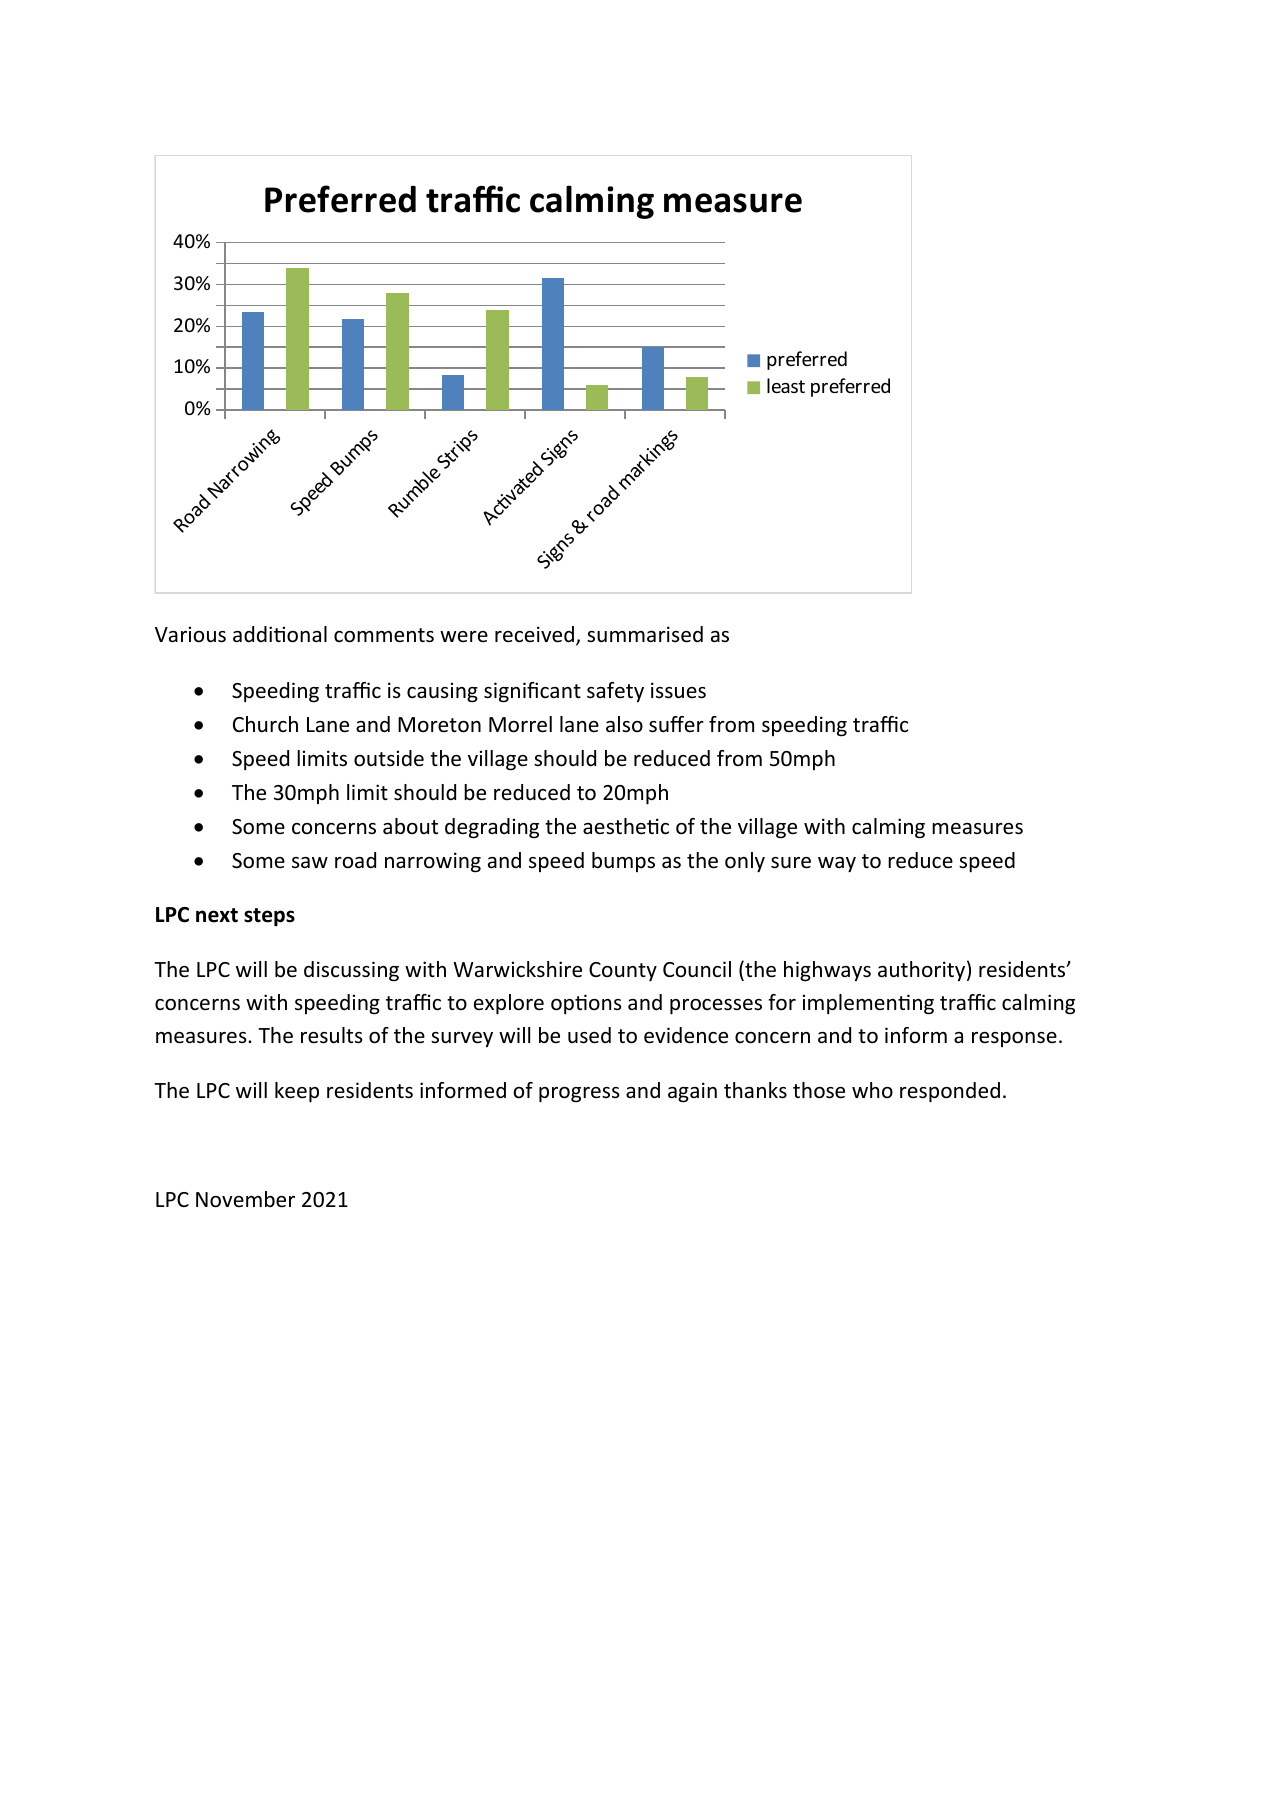 The width and height of the screenshot is (1277, 1807). What do you see at coordinates (645, 634) in the screenshot?
I see `summarised` at bounding box center [645, 634].
